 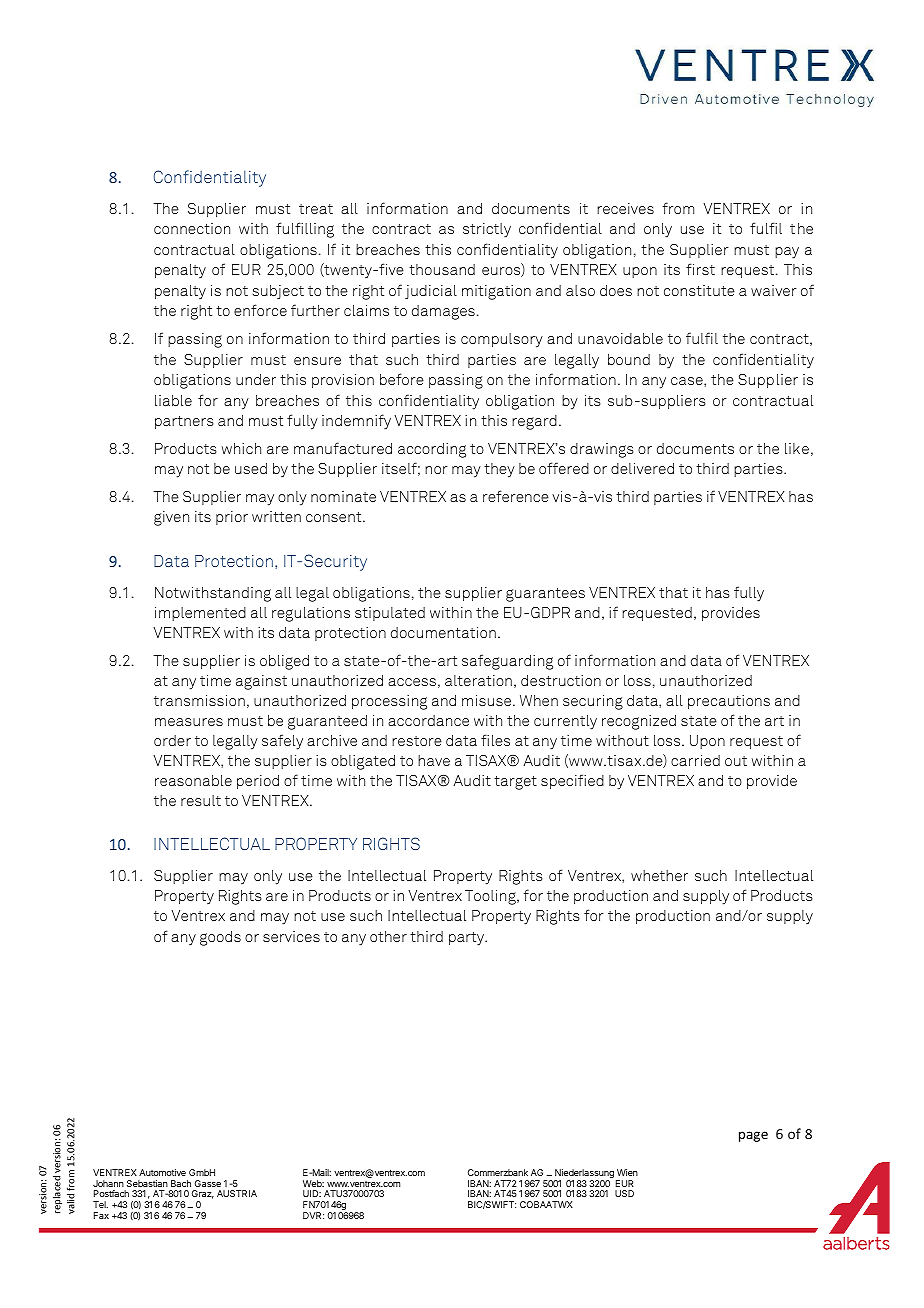 What do you see at coordinates (390, 614) in the page?
I see `stipulated` at bounding box center [390, 614].
